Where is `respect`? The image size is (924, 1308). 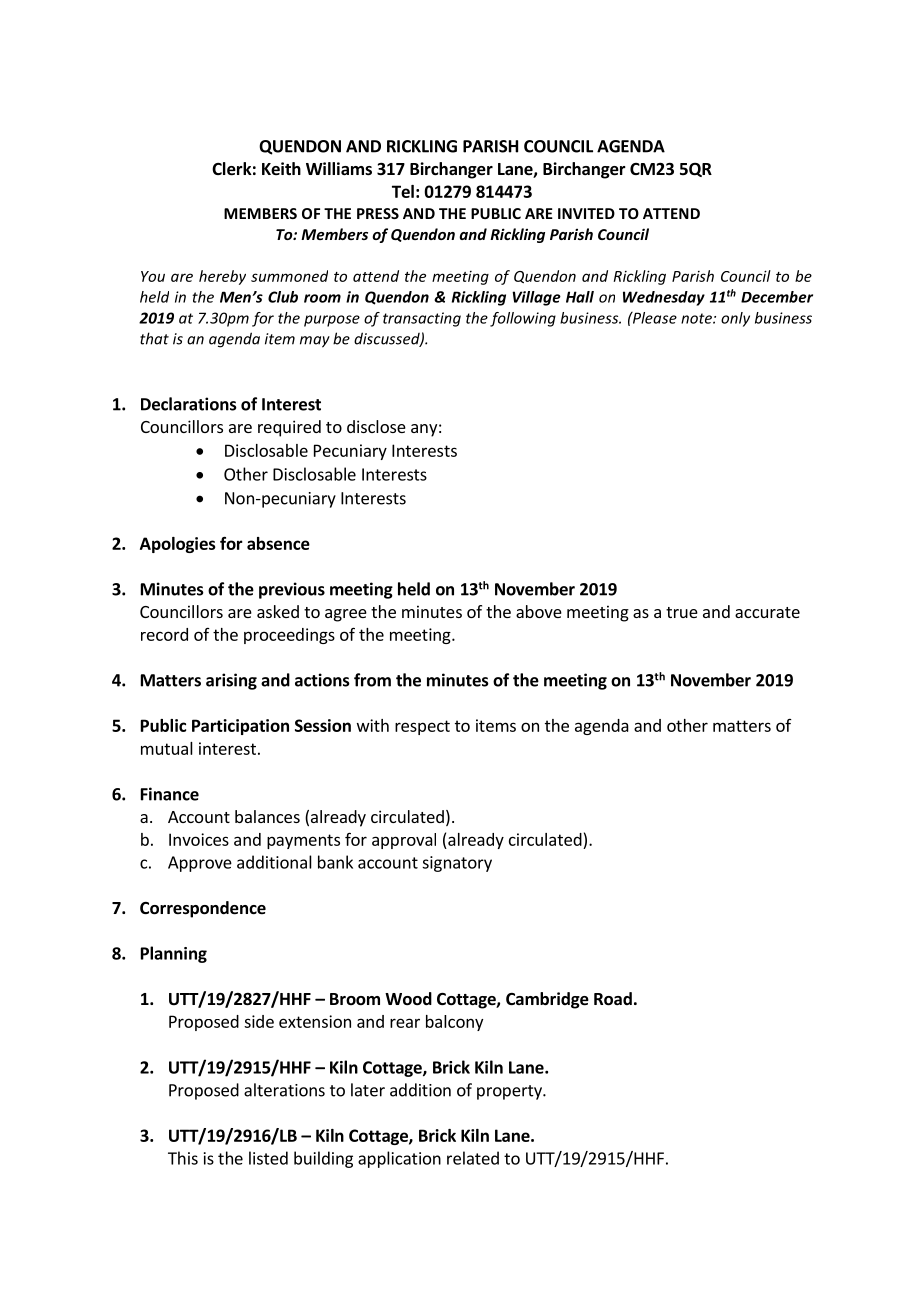
respect is located at coordinates (422, 727).
